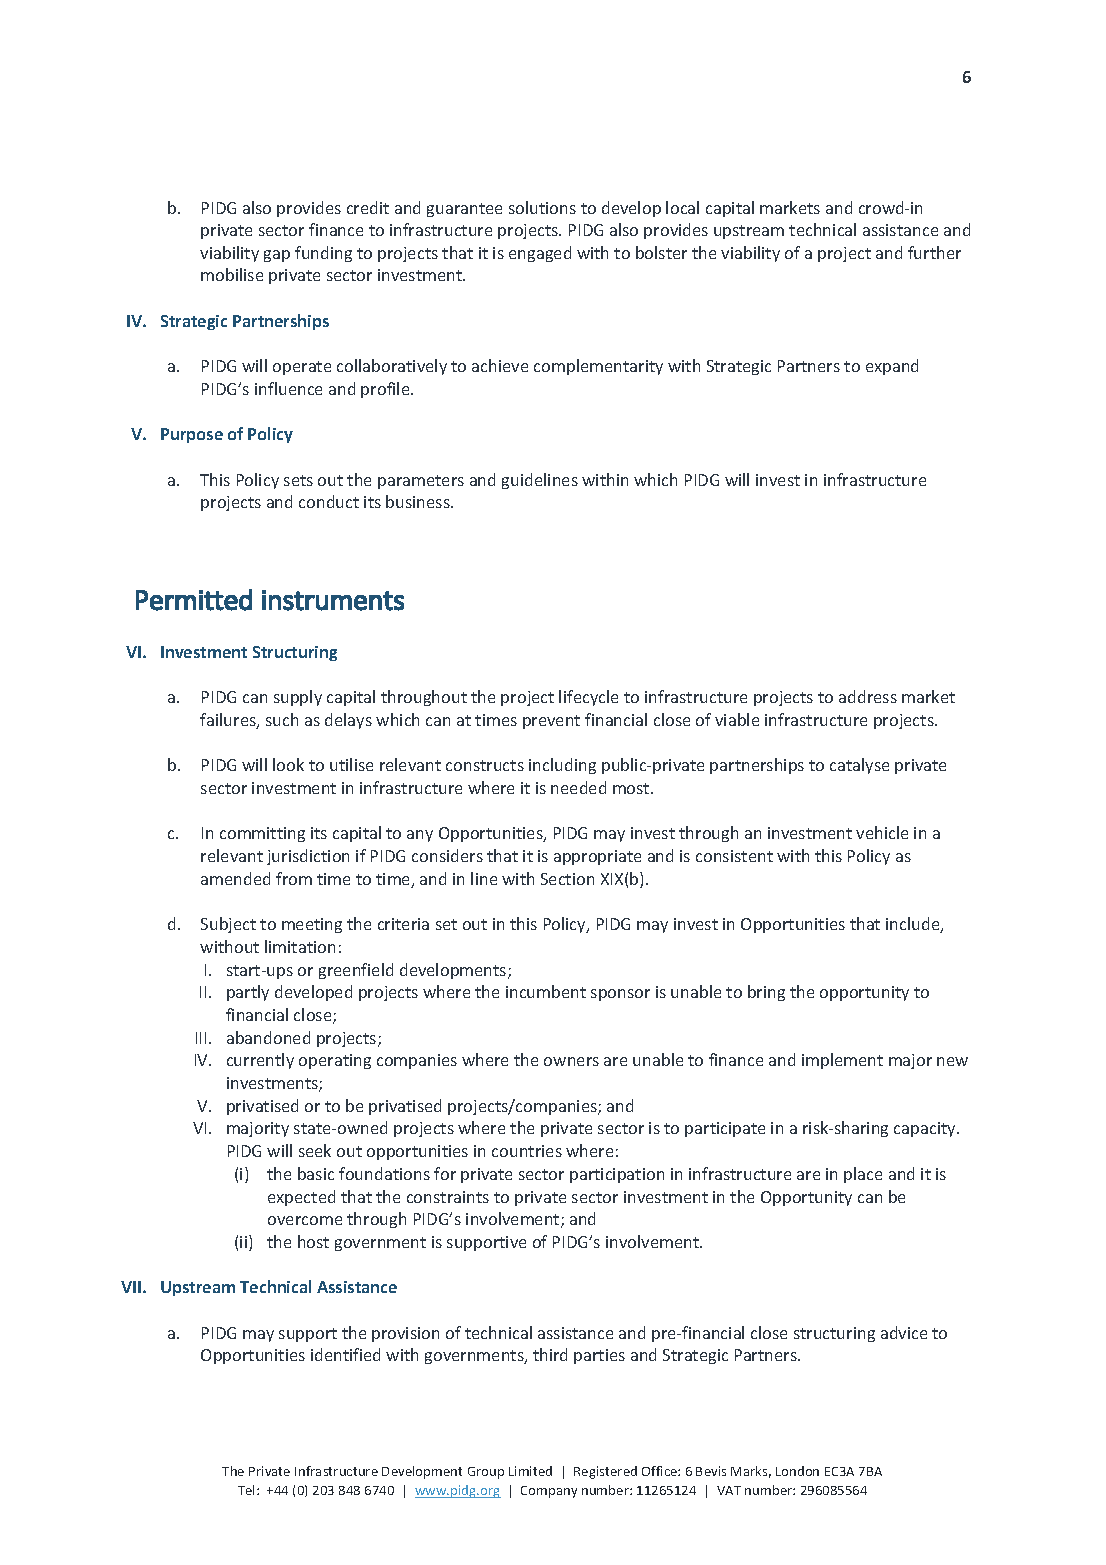 The image size is (1106, 1565). What do you see at coordinates (232, 274) in the screenshot?
I see `mobilise` at bounding box center [232, 274].
